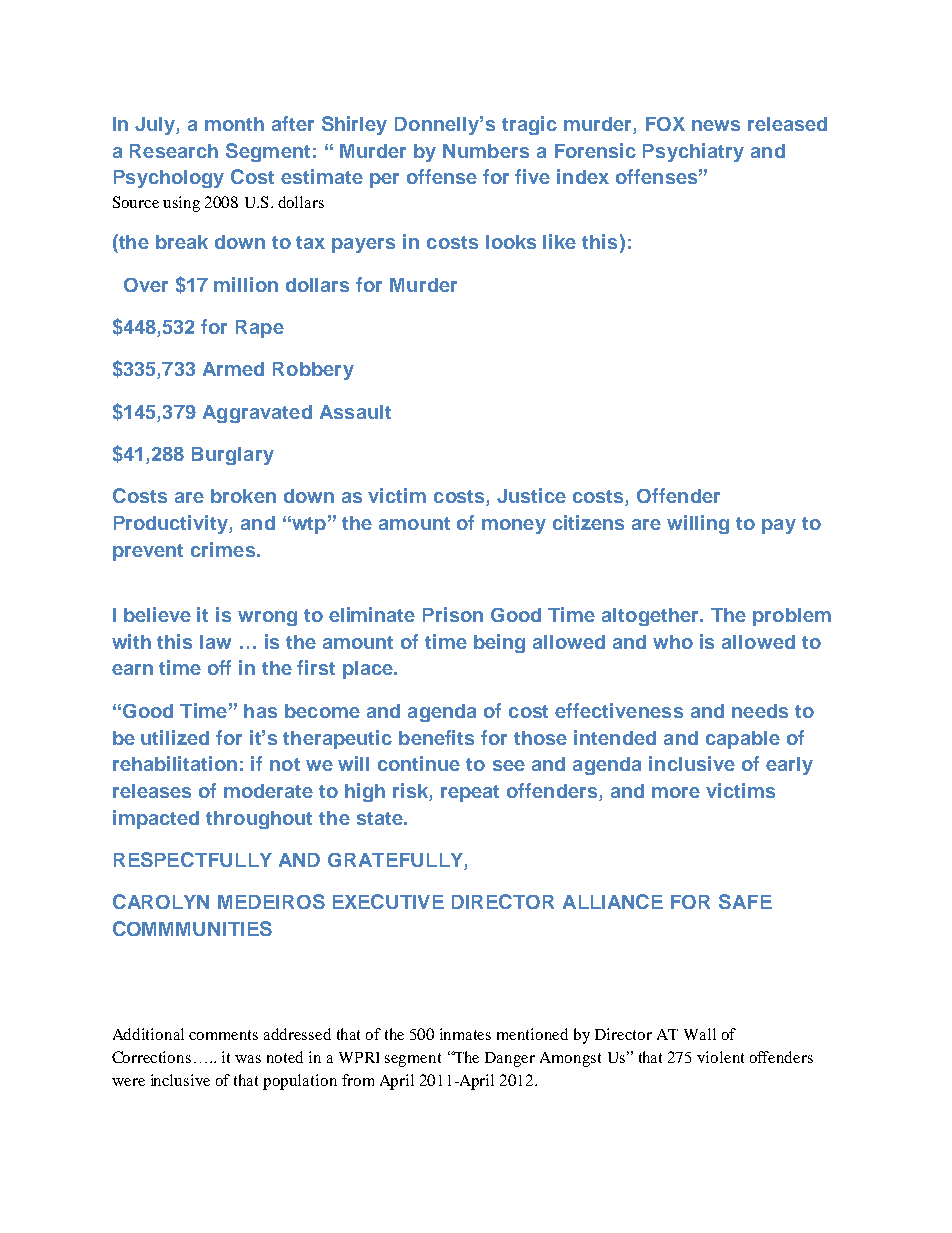  Describe the element at coordinates (588, 522) in the document. I see `citizens` at that location.
